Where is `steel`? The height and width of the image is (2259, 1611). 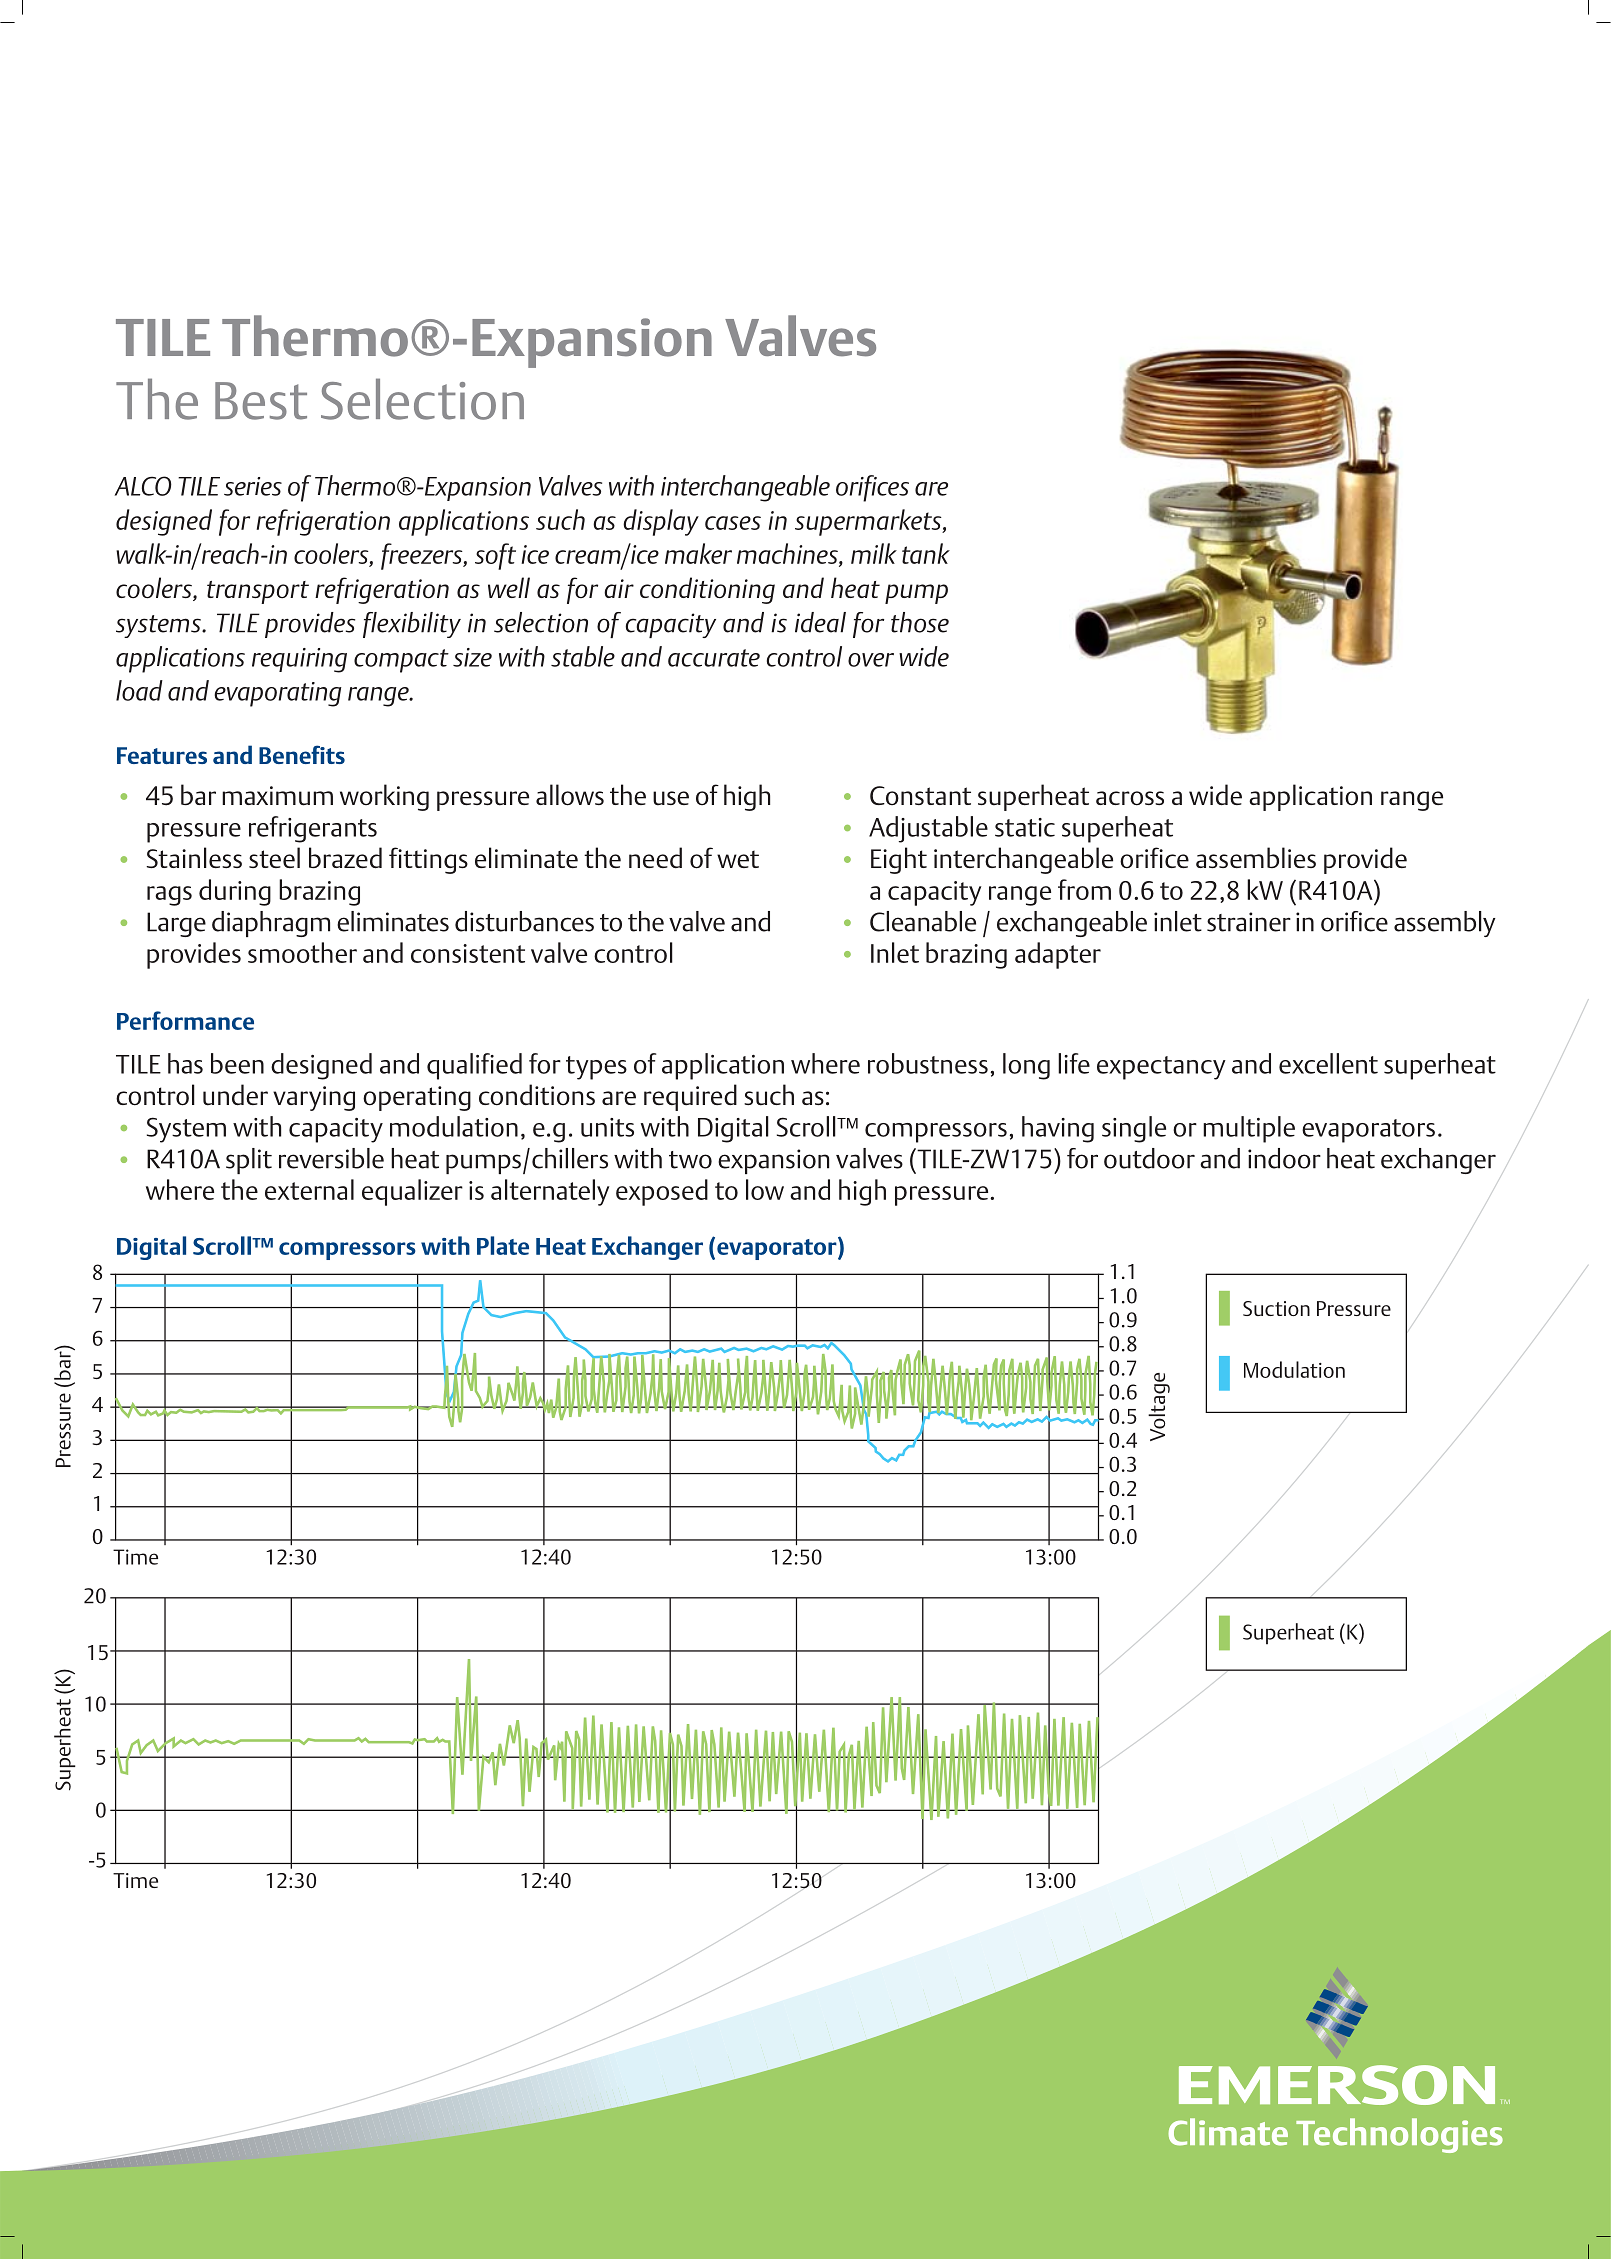 steel is located at coordinates (274, 857).
